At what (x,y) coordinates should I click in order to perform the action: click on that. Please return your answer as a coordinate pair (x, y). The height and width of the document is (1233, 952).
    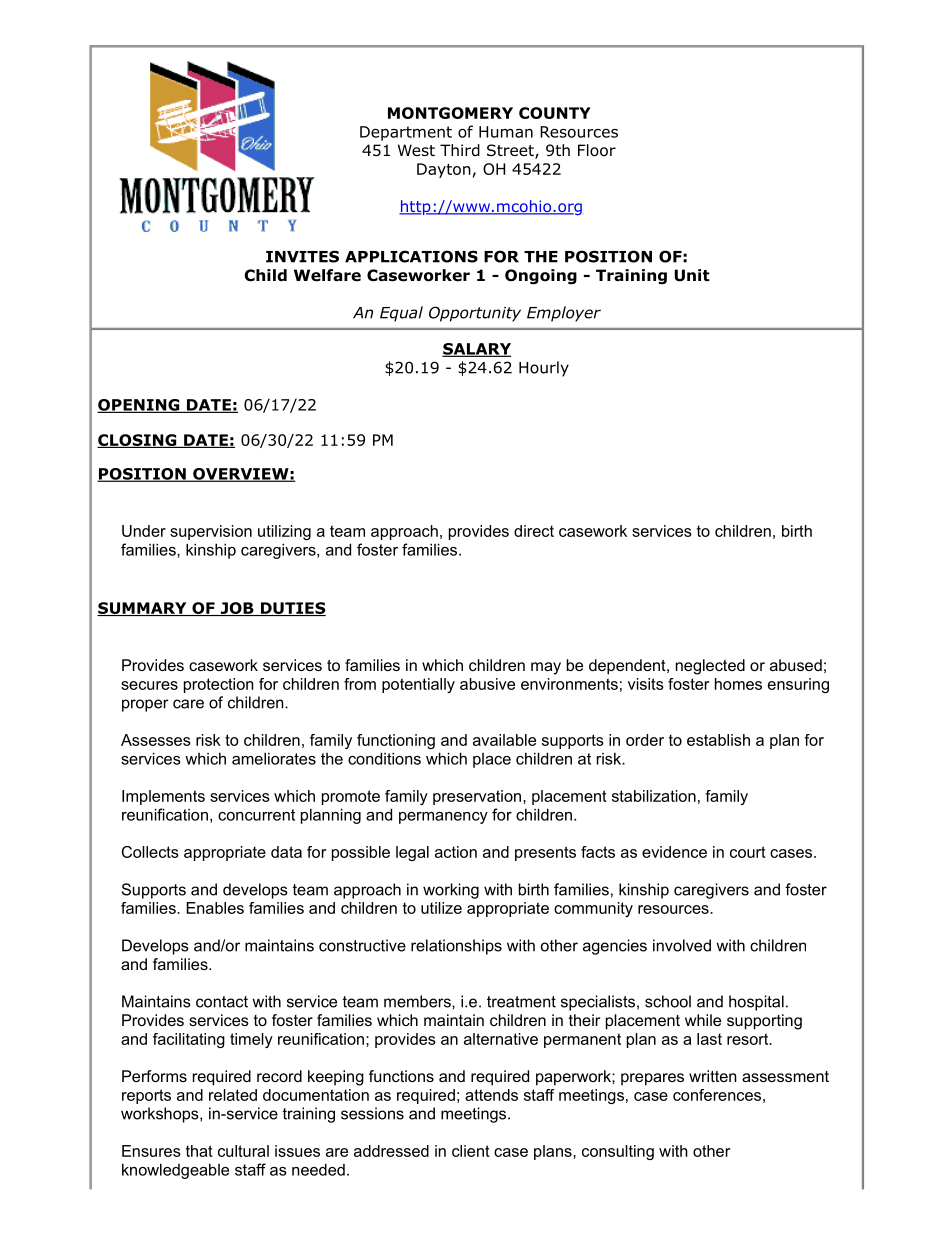
    Looking at the image, I should click on (199, 1151).
